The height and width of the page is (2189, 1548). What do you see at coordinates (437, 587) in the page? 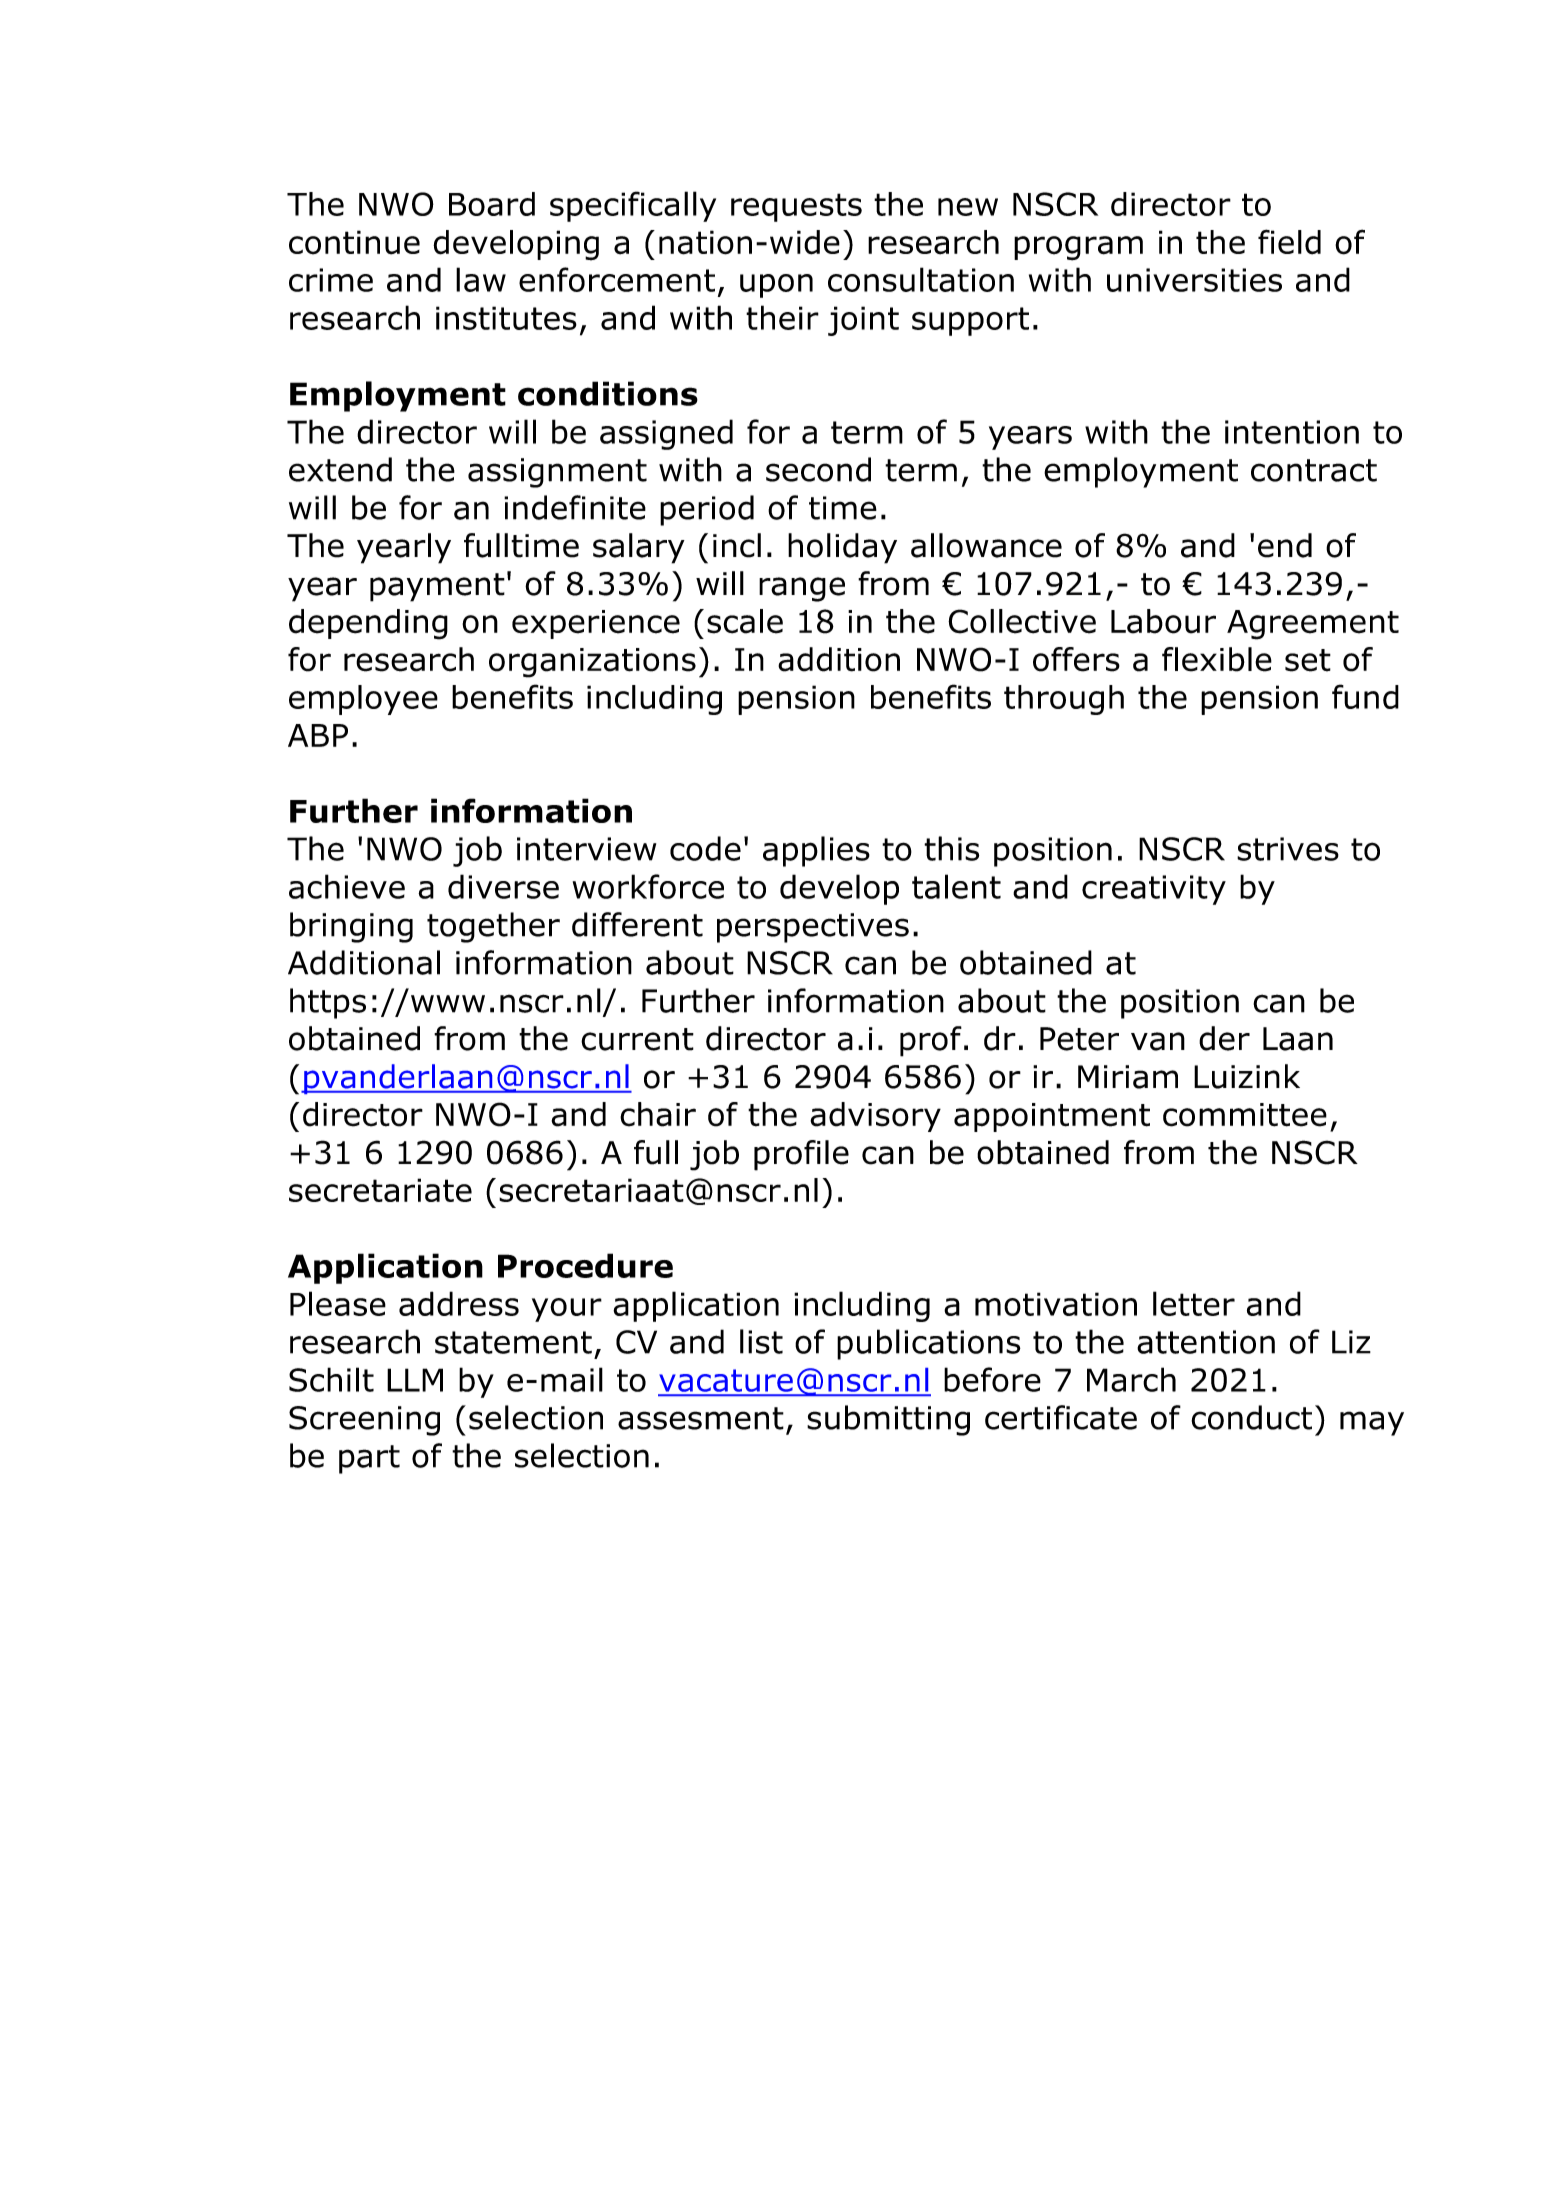
I see `payment` at bounding box center [437, 587].
